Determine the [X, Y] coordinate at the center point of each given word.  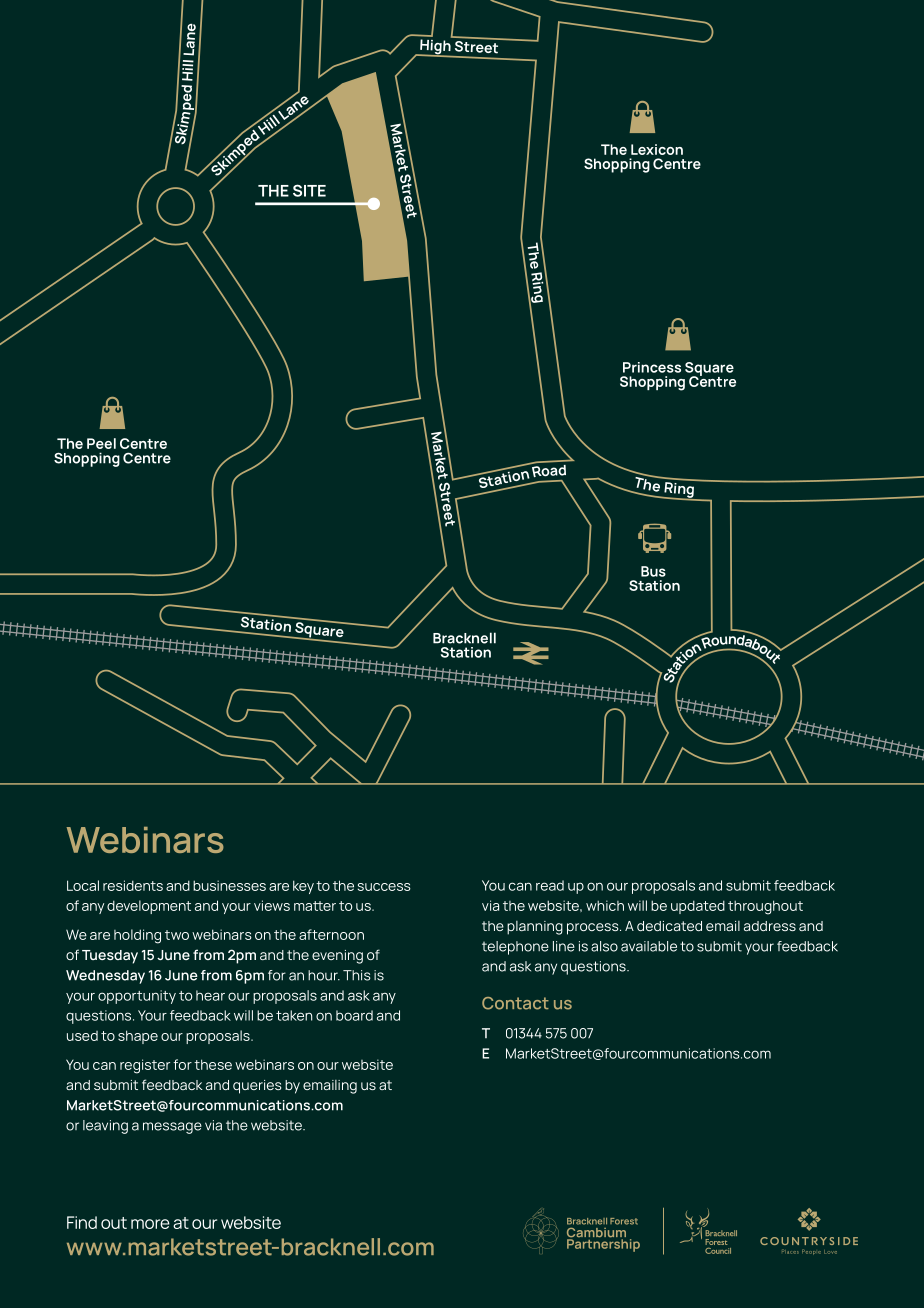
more [150, 1224]
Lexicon [657, 149]
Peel [101, 443]
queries [257, 1087]
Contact [515, 1003]
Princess [652, 367]
